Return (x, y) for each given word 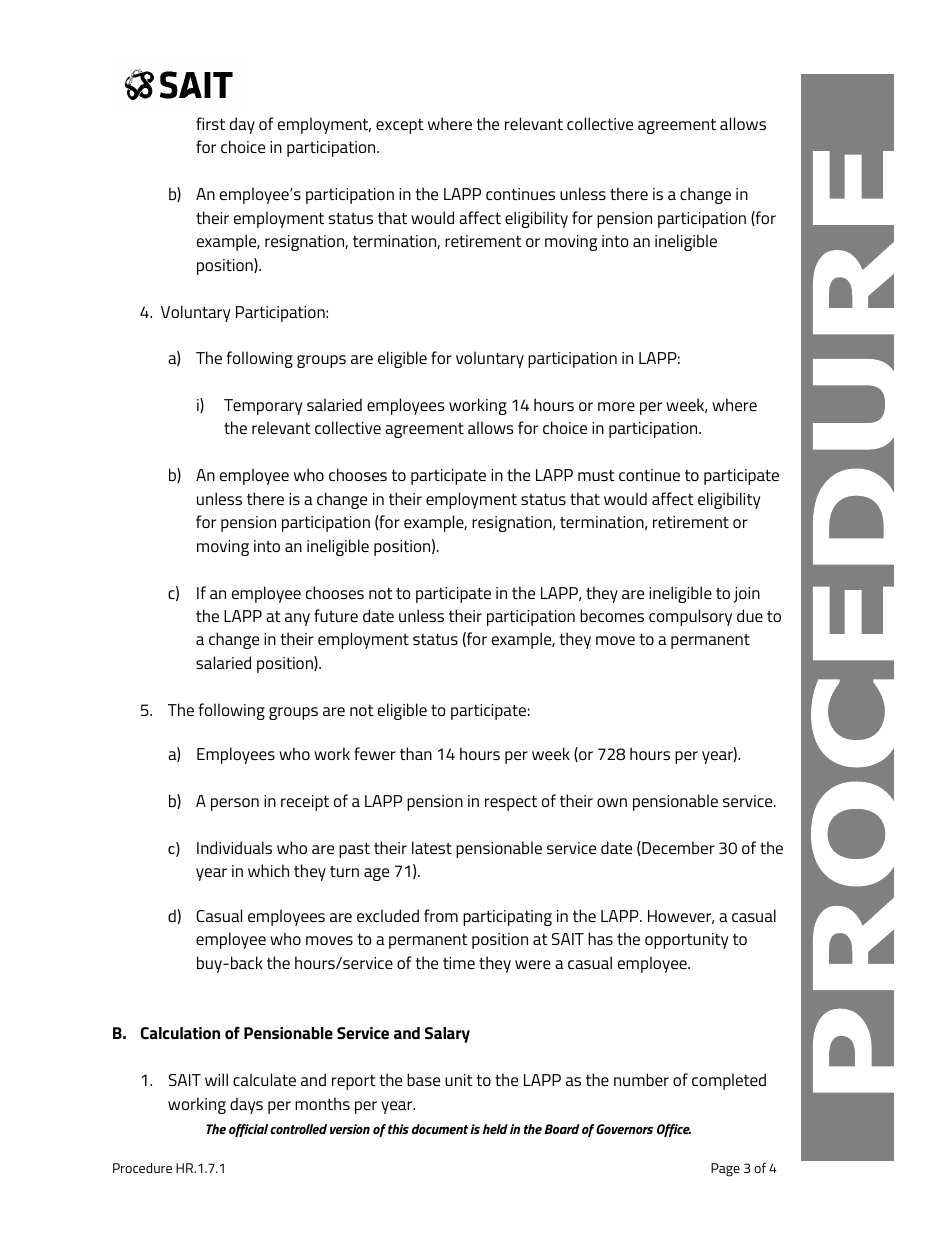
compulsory (690, 617)
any (297, 619)
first (210, 123)
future (336, 615)
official (248, 1130)
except (400, 126)
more (616, 406)
